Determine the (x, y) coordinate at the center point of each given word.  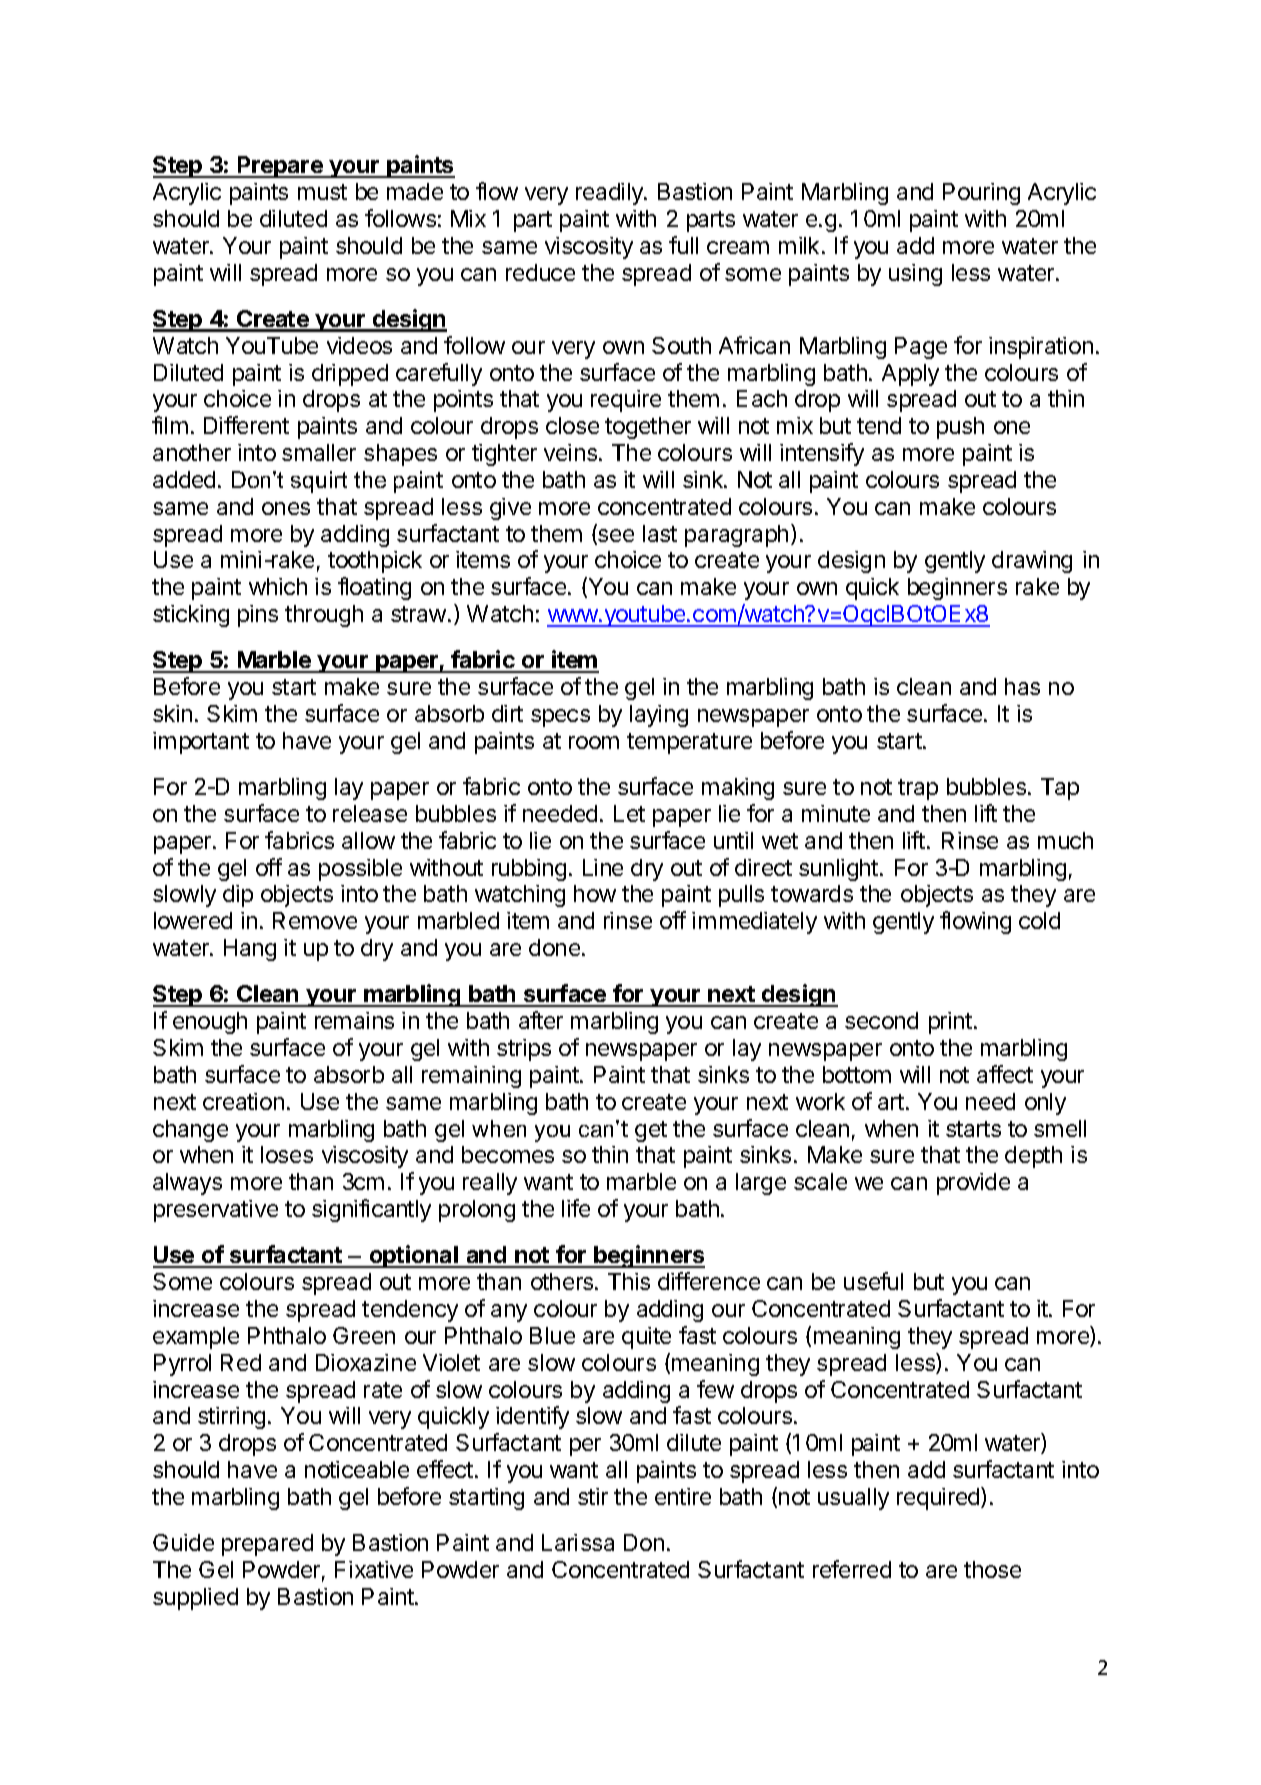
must (322, 192)
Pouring (981, 194)
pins (258, 616)
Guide (183, 1542)
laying (659, 716)
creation (243, 1101)
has (1022, 686)
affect (1005, 1074)
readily (610, 194)
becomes (508, 1154)
